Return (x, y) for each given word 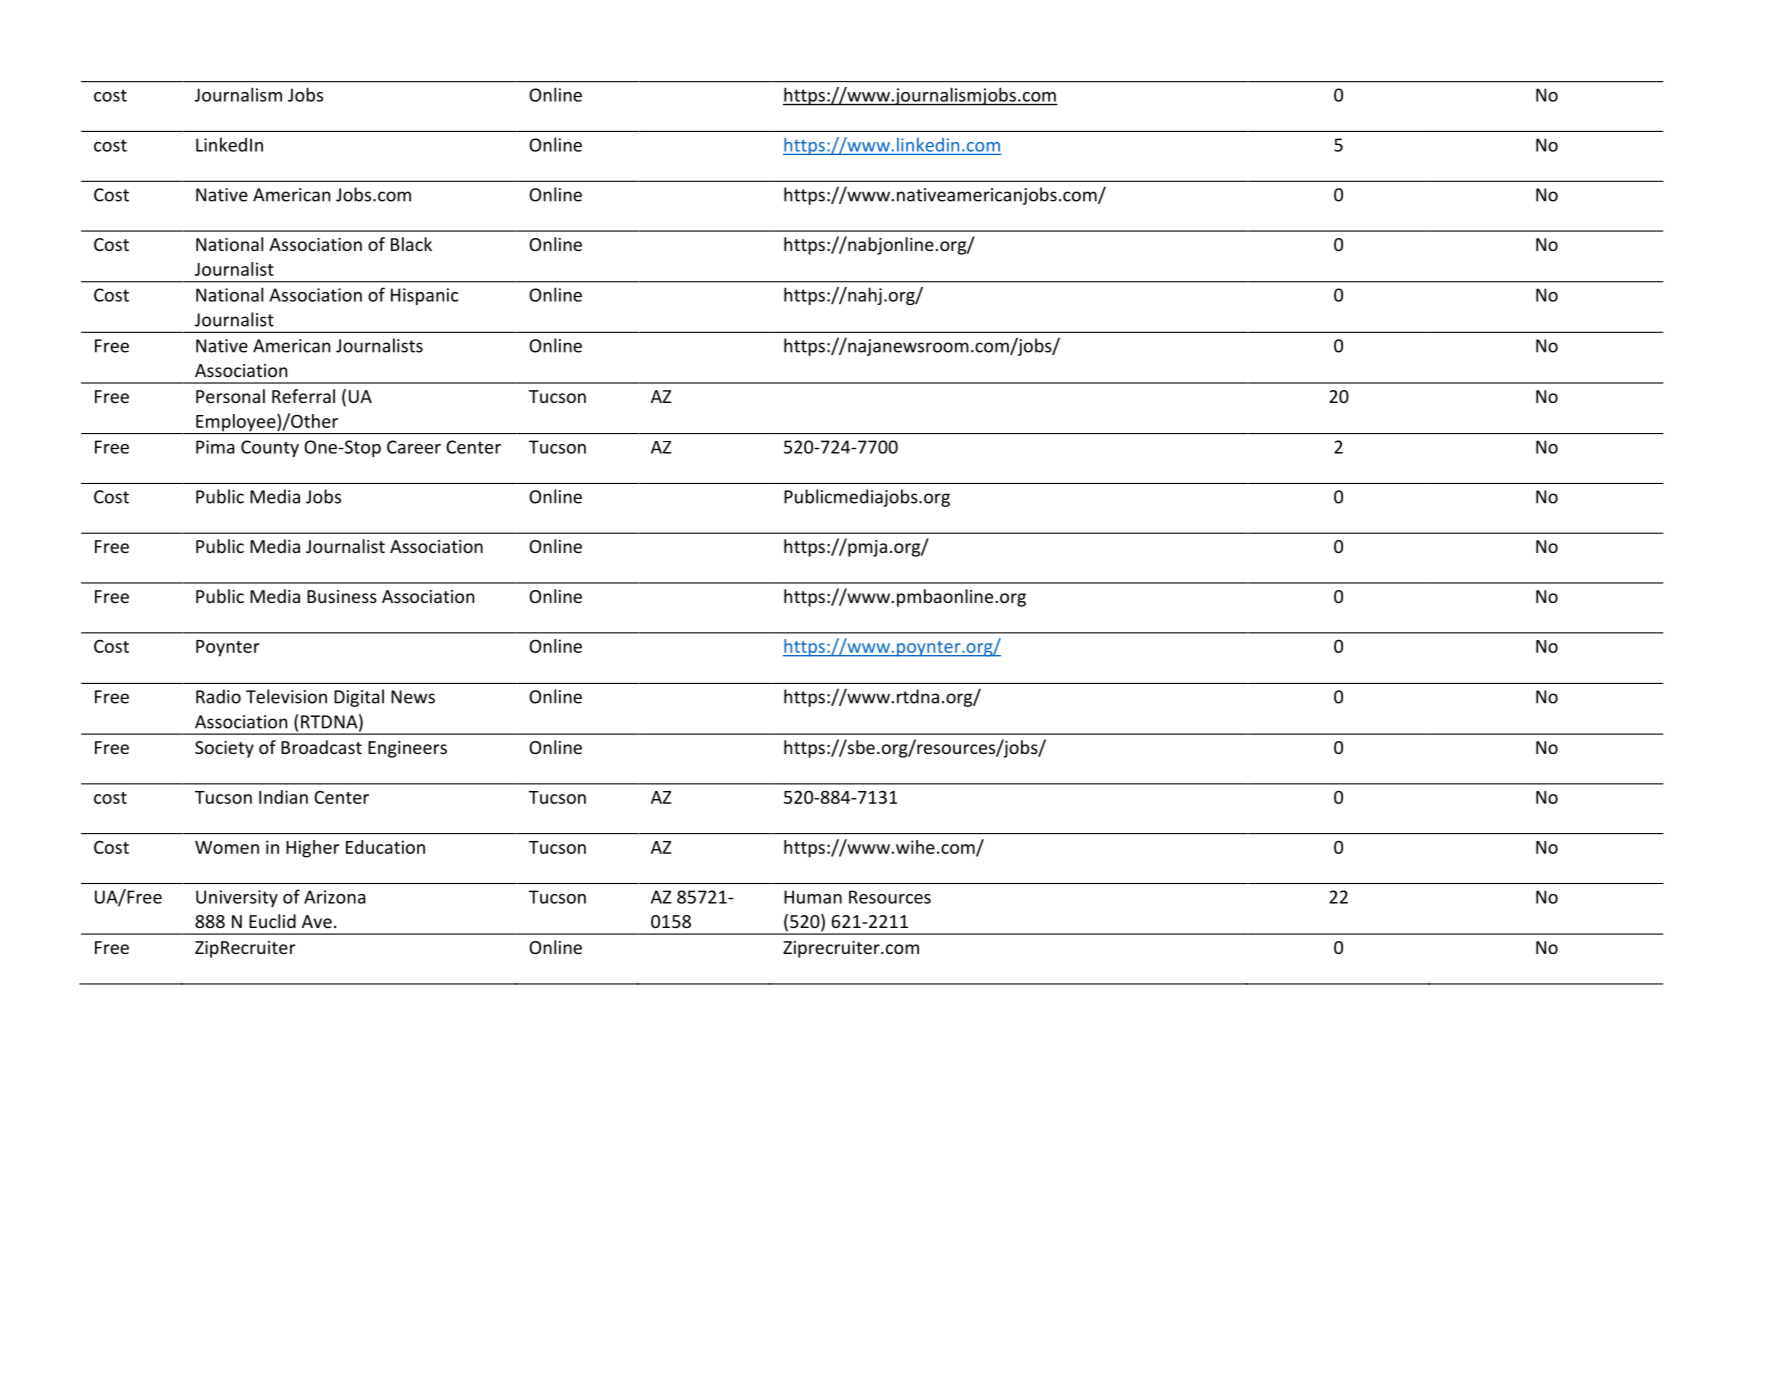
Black (411, 244)
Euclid (272, 921)
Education (385, 847)
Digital (359, 698)
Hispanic (424, 296)
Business (342, 596)
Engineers (407, 749)
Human (813, 897)
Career (414, 447)
